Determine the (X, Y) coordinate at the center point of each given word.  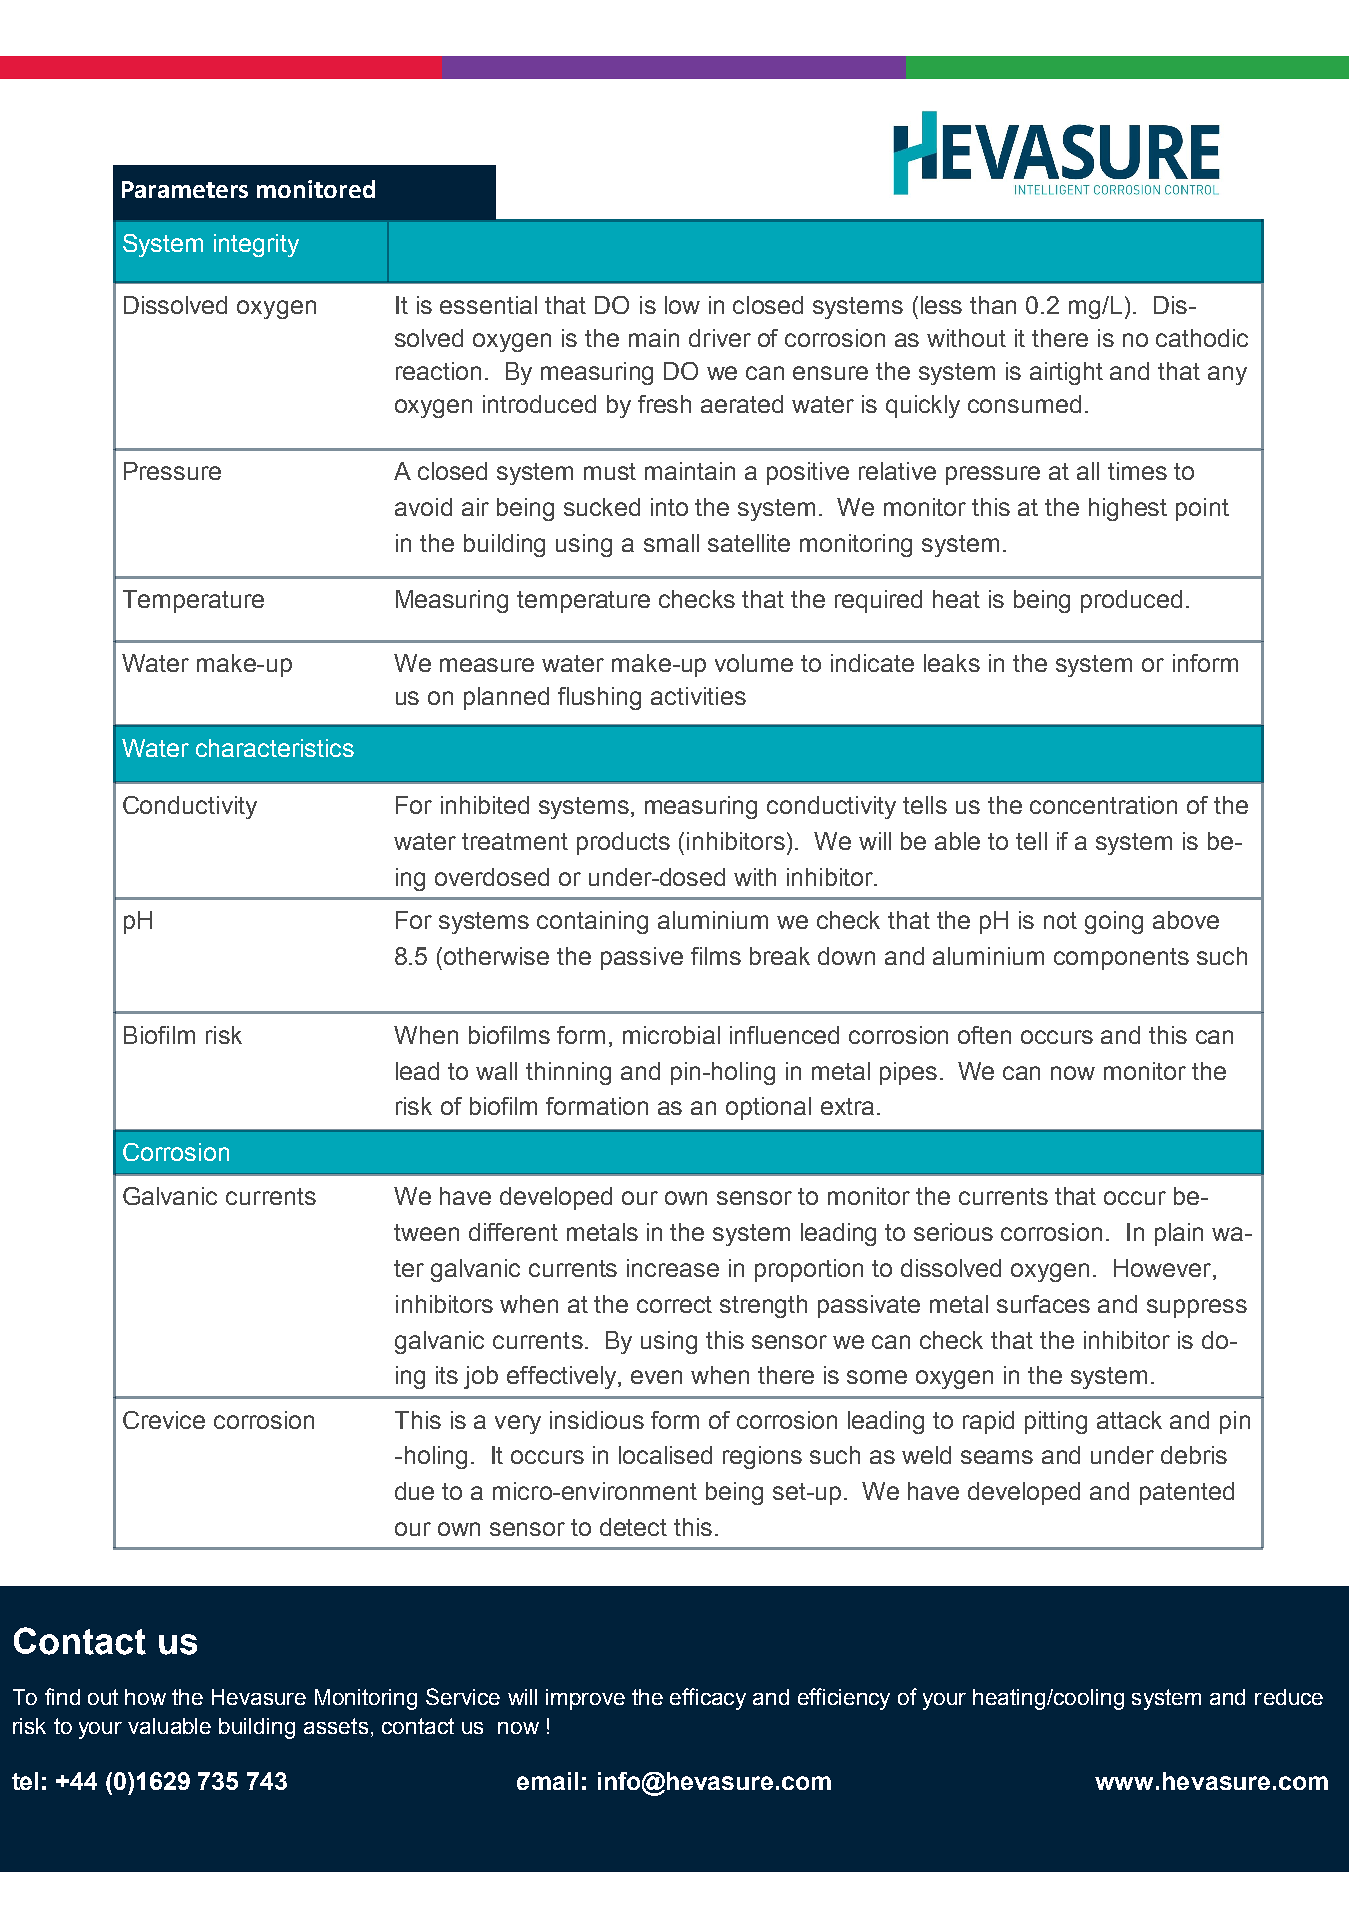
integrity (256, 245)
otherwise (496, 956)
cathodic (1202, 338)
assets (336, 1726)
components (1121, 959)
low (682, 305)
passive (642, 958)
